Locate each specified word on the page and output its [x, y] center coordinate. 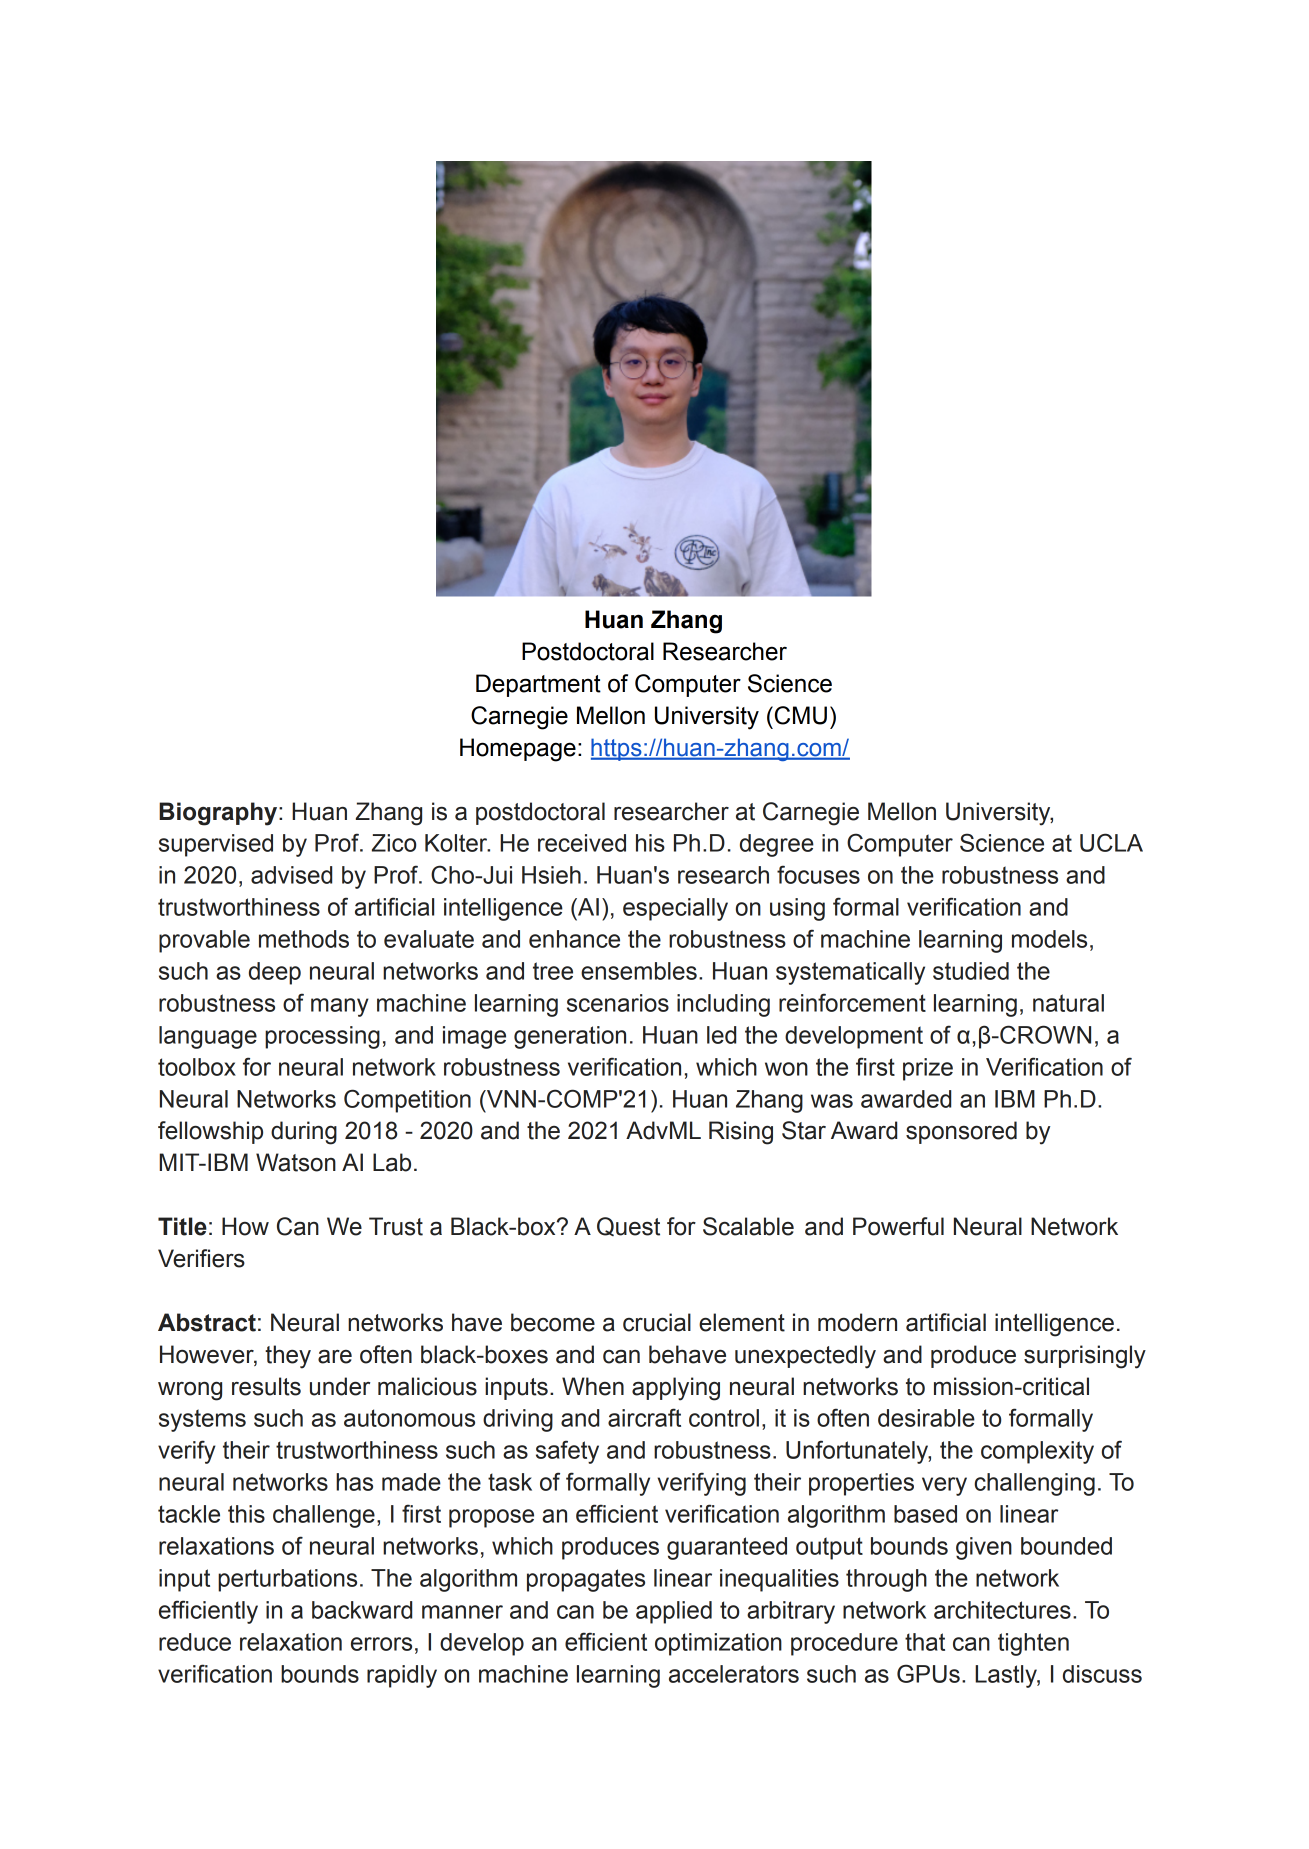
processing [322, 1037]
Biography [219, 814]
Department [538, 685]
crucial [657, 1322]
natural [1068, 1003]
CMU [801, 715]
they [288, 1357]
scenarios [618, 1003]
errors [381, 1644]
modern [857, 1322]
